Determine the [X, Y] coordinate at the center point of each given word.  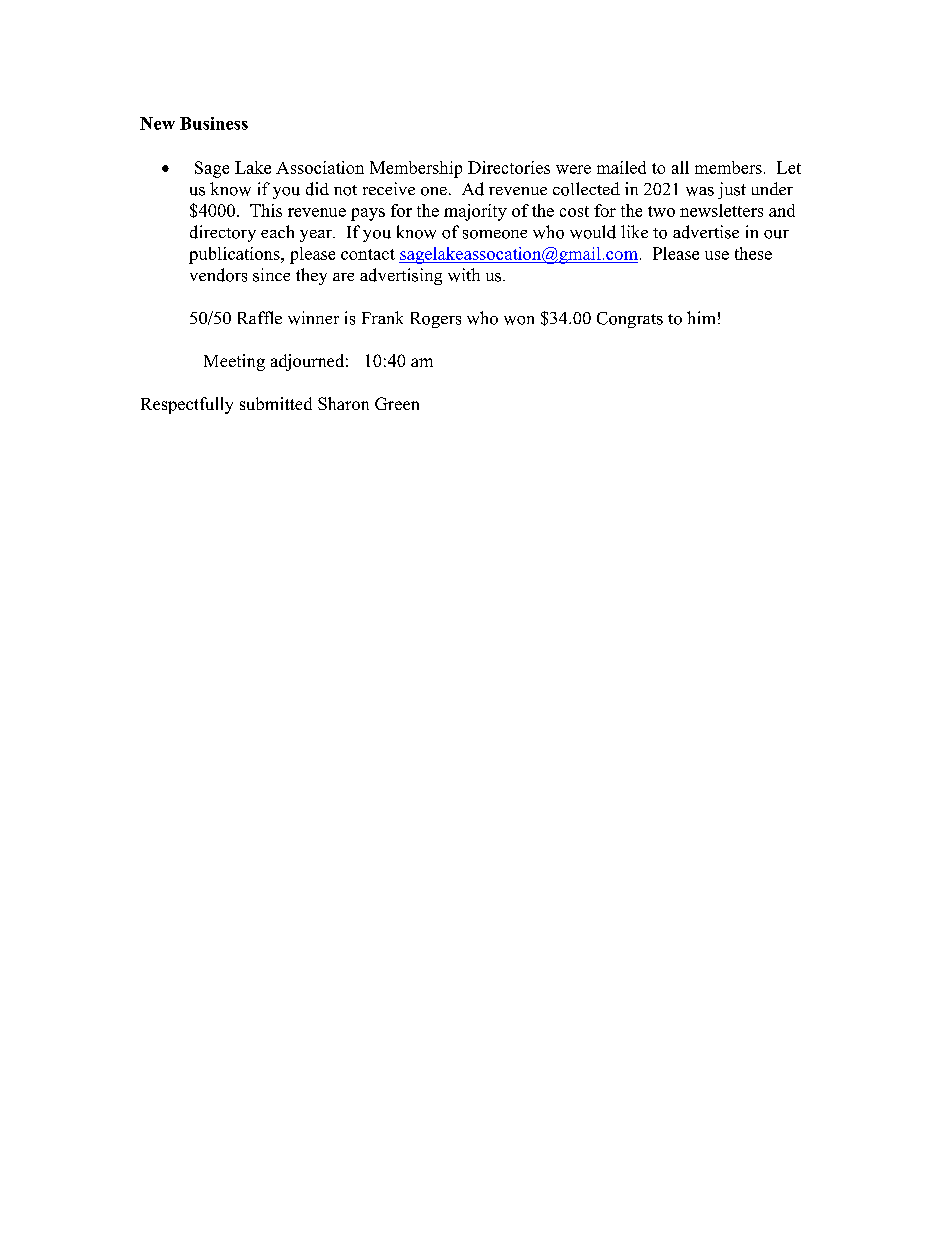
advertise [706, 232]
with [464, 275]
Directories [509, 167]
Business [214, 123]
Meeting [234, 362]
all [680, 167]
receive [389, 188]
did [317, 189]
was [700, 191]
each [277, 231]
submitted [276, 403]
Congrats [630, 320]
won [519, 320]
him [701, 317]
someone [495, 234]
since [271, 275]
